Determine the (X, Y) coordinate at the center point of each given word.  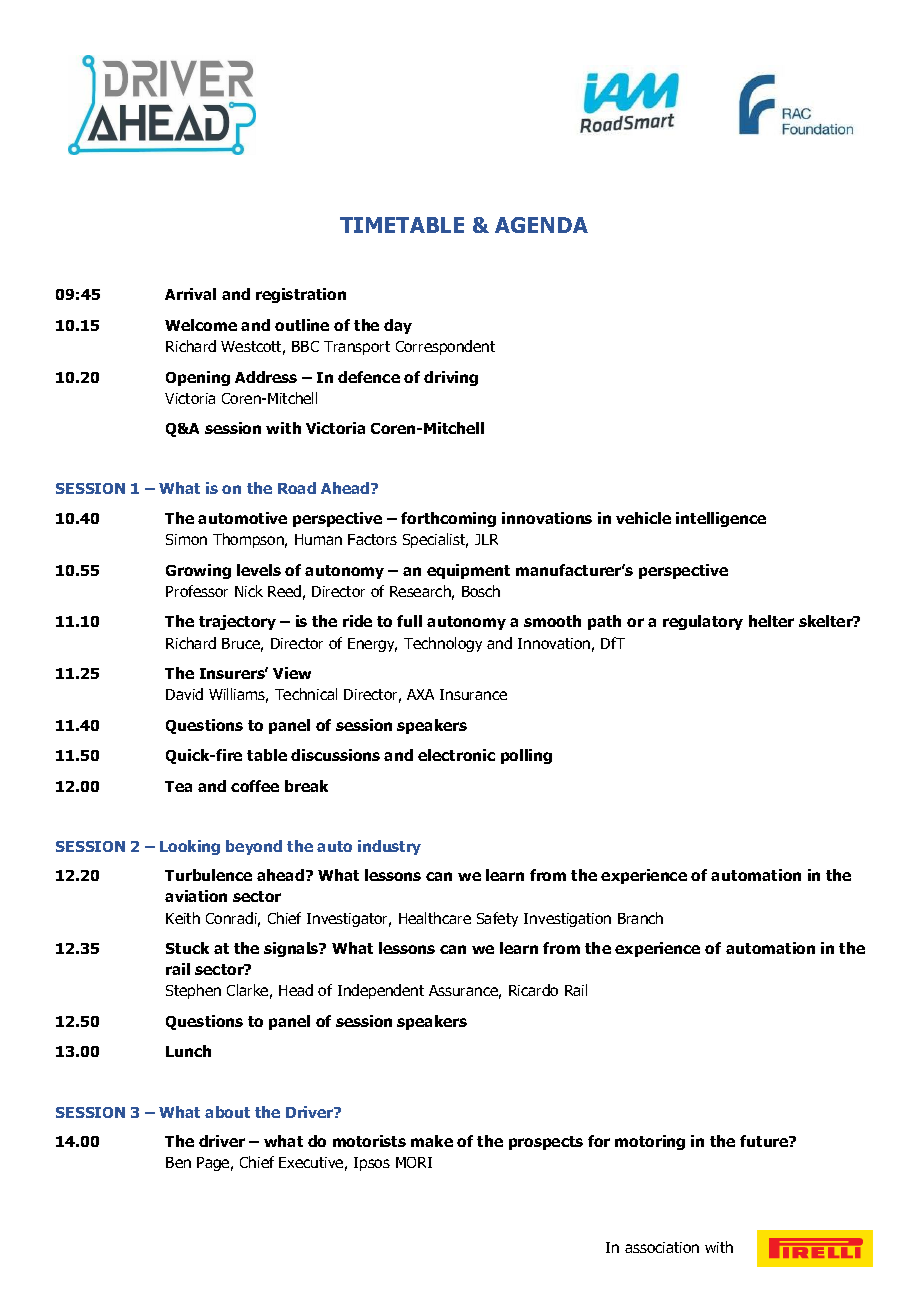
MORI (414, 1162)
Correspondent (445, 347)
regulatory (703, 622)
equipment (468, 571)
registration (301, 295)
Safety (497, 919)
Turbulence (208, 875)
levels (259, 570)
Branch (640, 918)
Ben (178, 1162)
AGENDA (541, 225)
